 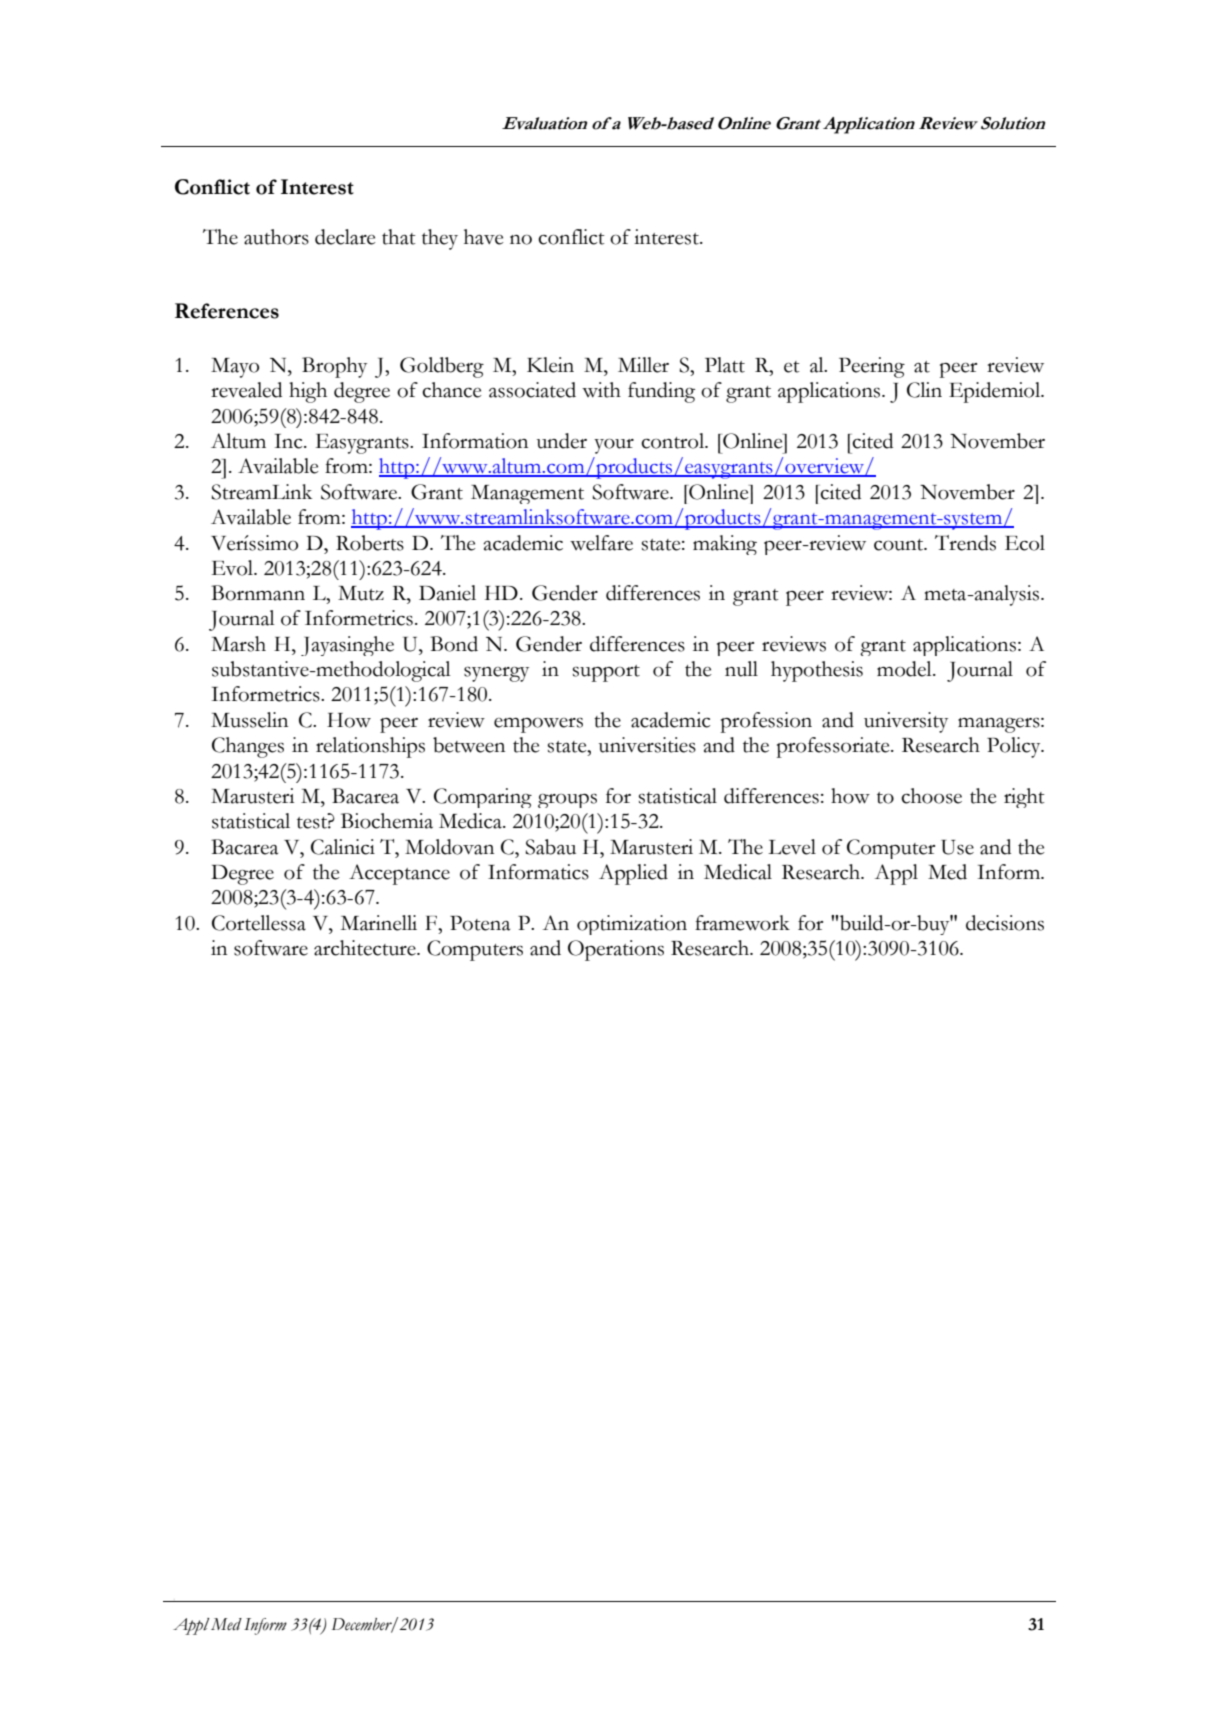 I want to click on Evol, so click(x=234, y=568).
